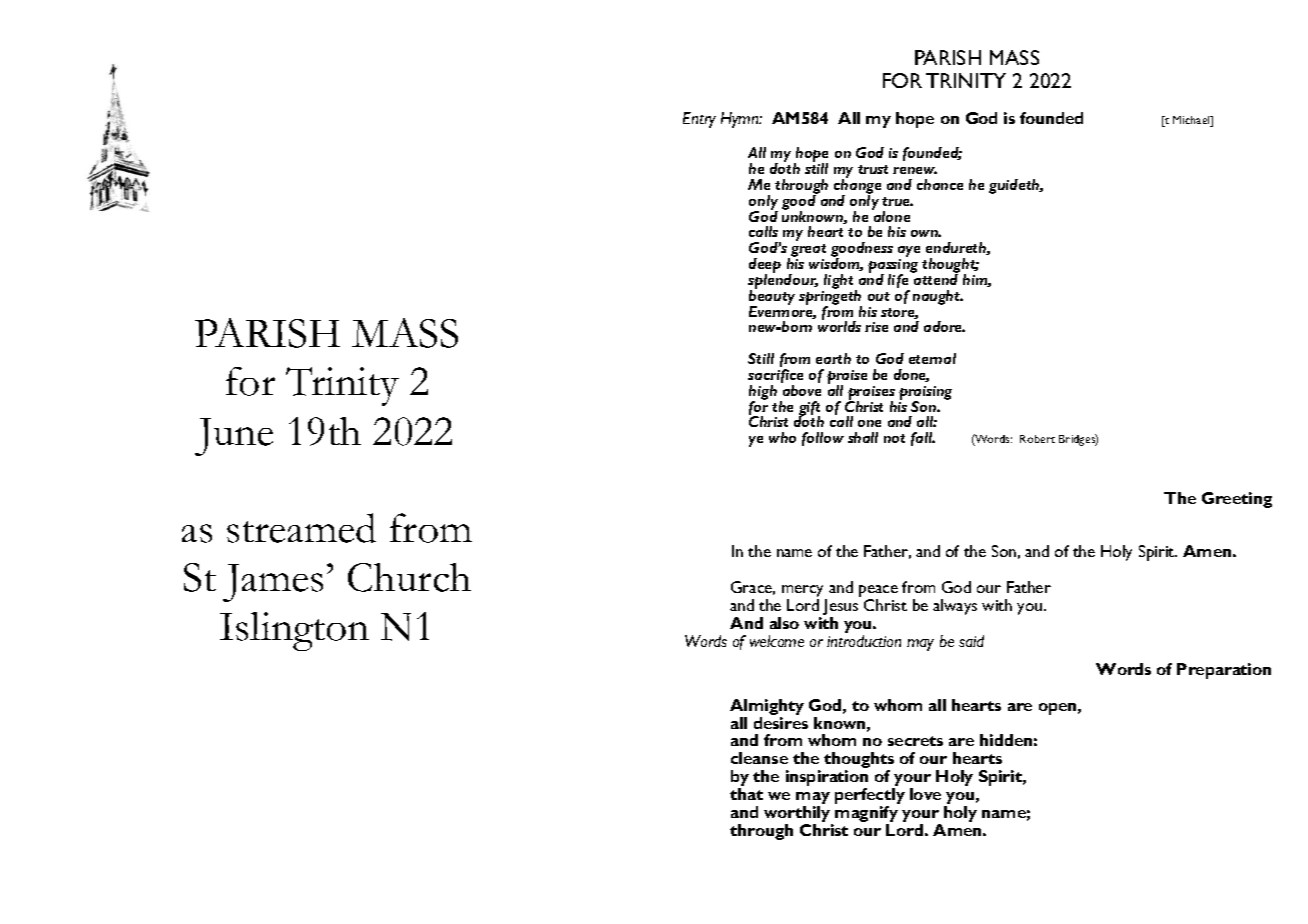 The image size is (1308, 924). What do you see at coordinates (873, 169) in the screenshot?
I see `trust` at bounding box center [873, 169].
